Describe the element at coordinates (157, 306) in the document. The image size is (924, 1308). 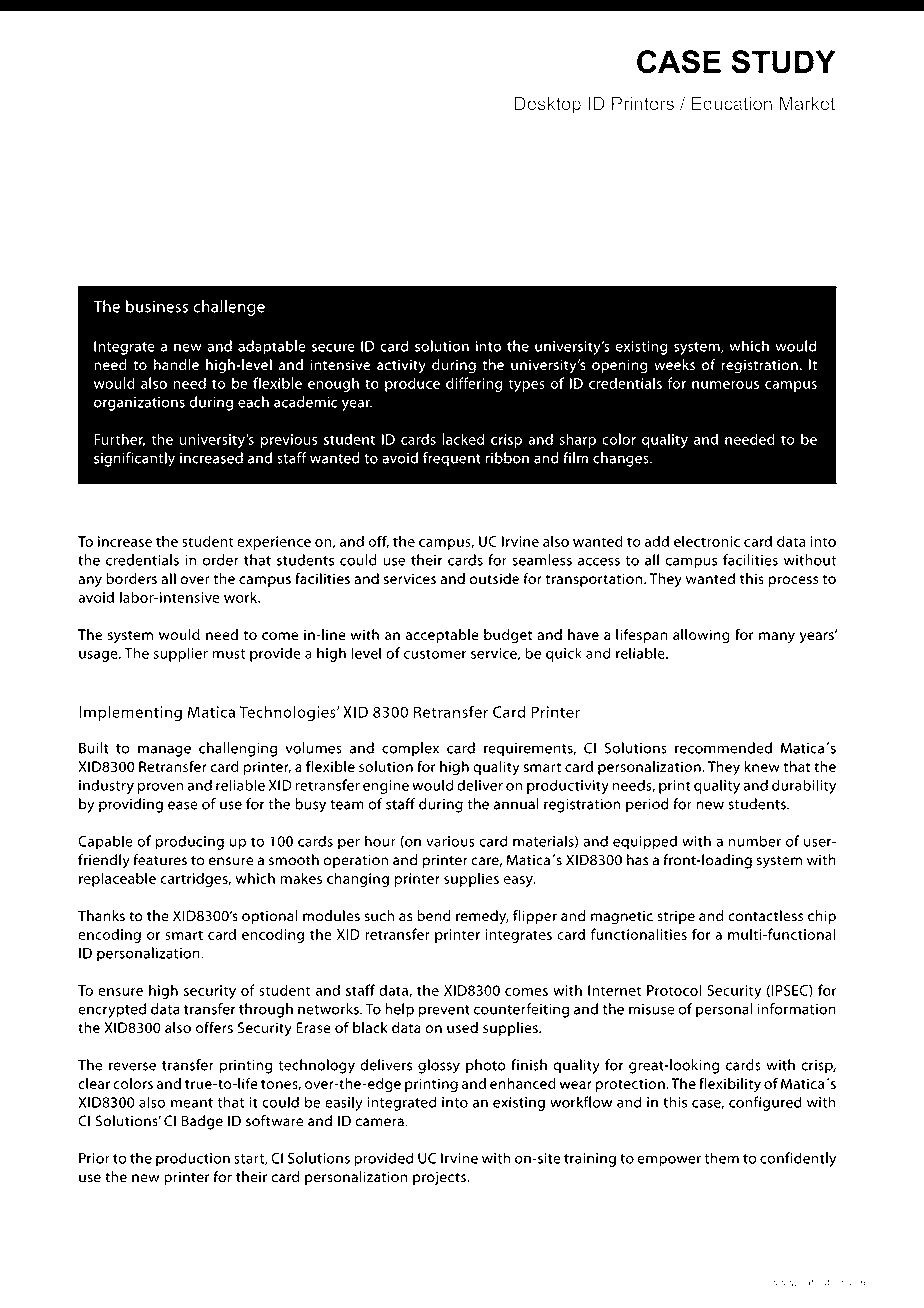
I see `business` at that location.
